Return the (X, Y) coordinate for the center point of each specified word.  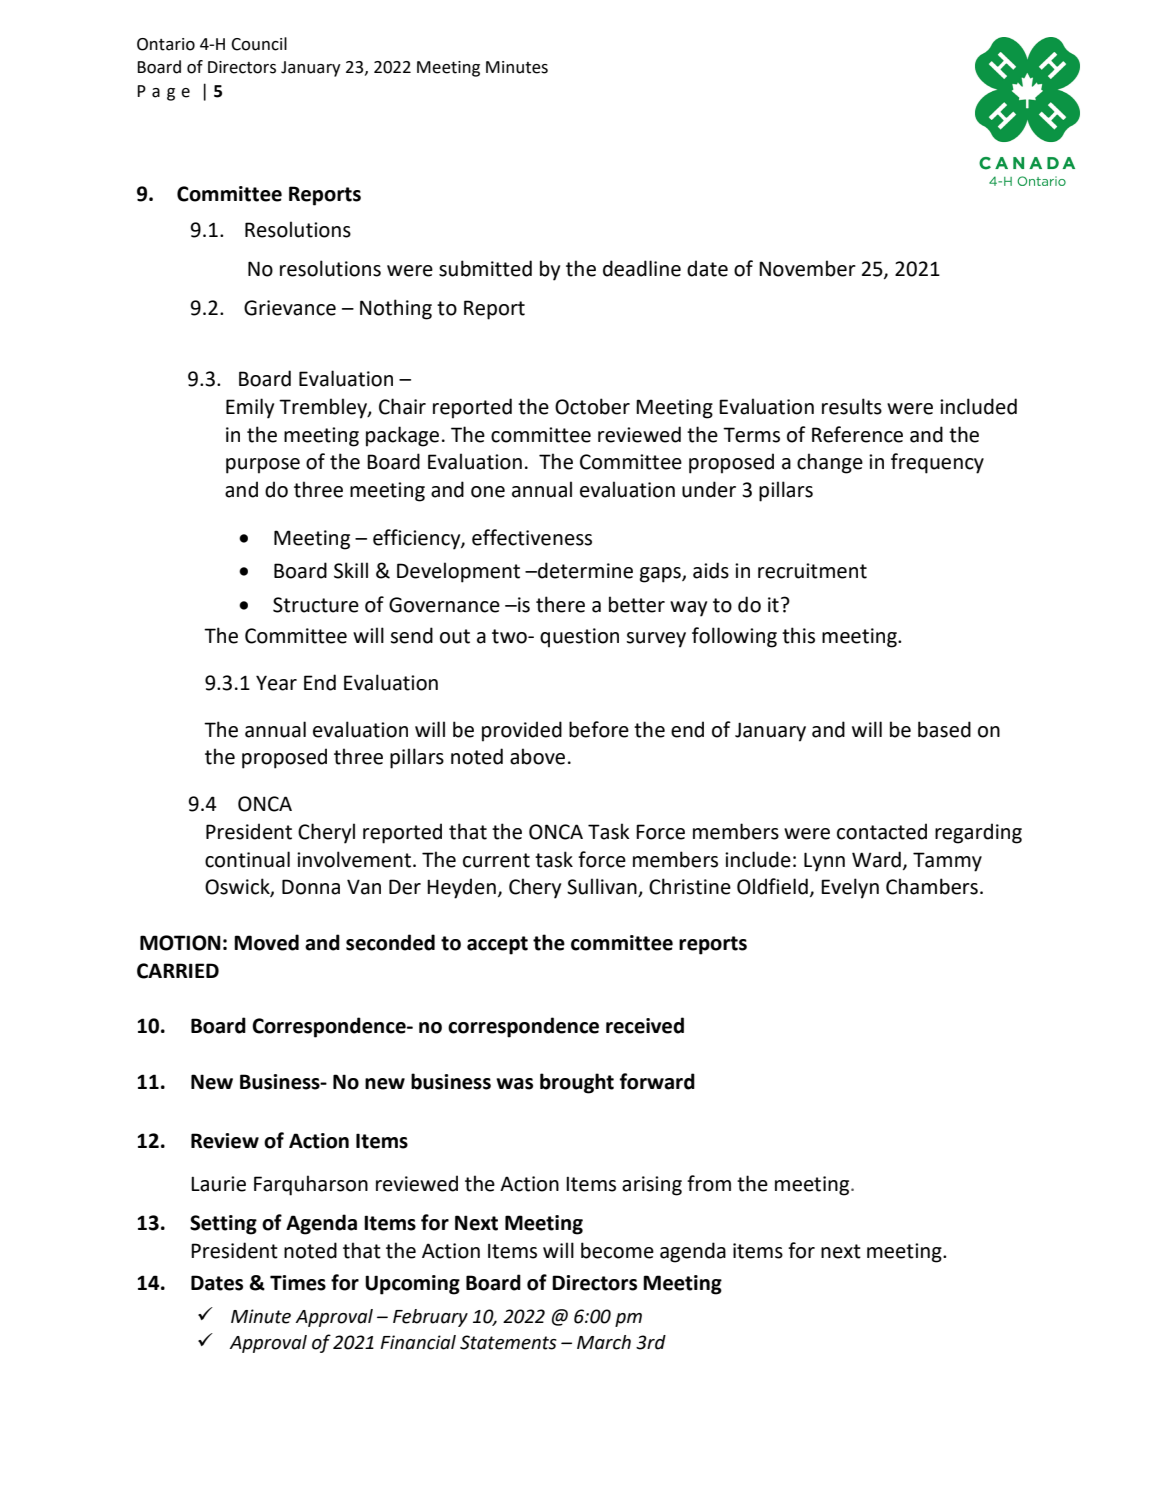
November (807, 268)
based (944, 729)
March (604, 1342)
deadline (642, 268)
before (599, 729)
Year (276, 683)
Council (259, 44)
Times (298, 1283)
